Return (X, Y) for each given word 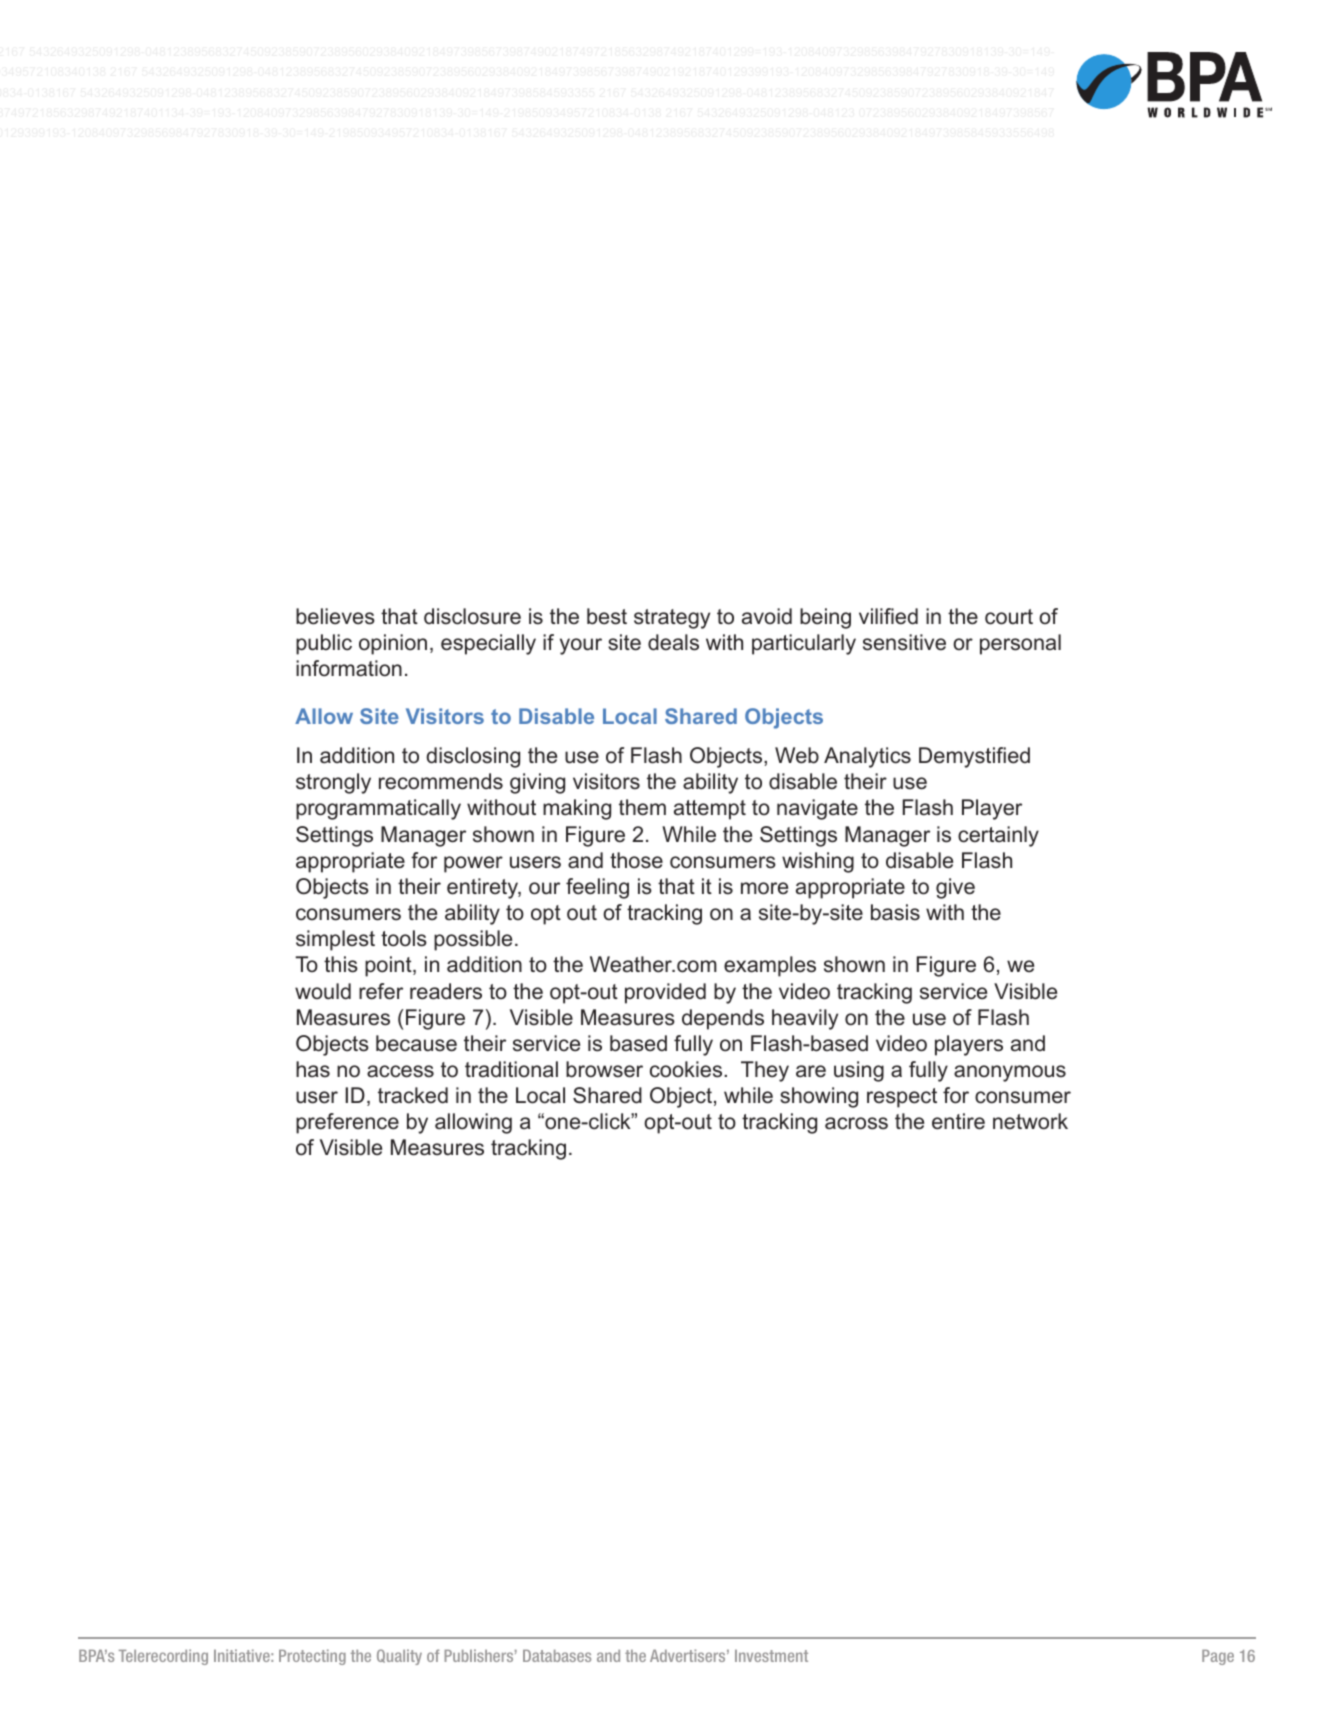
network (1030, 1121)
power (473, 864)
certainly (998, 836)
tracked (413, 1095)
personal (1020, 644)
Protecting (312, 1657)
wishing (818, 862)
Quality (399, 1657)
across (856, 1123)
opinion (393, 644)
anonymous (1010, 1073)
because (416, 1043)
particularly (804, 644)
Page (1218, 1657)
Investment (771, 1656)
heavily (805, 1019)
